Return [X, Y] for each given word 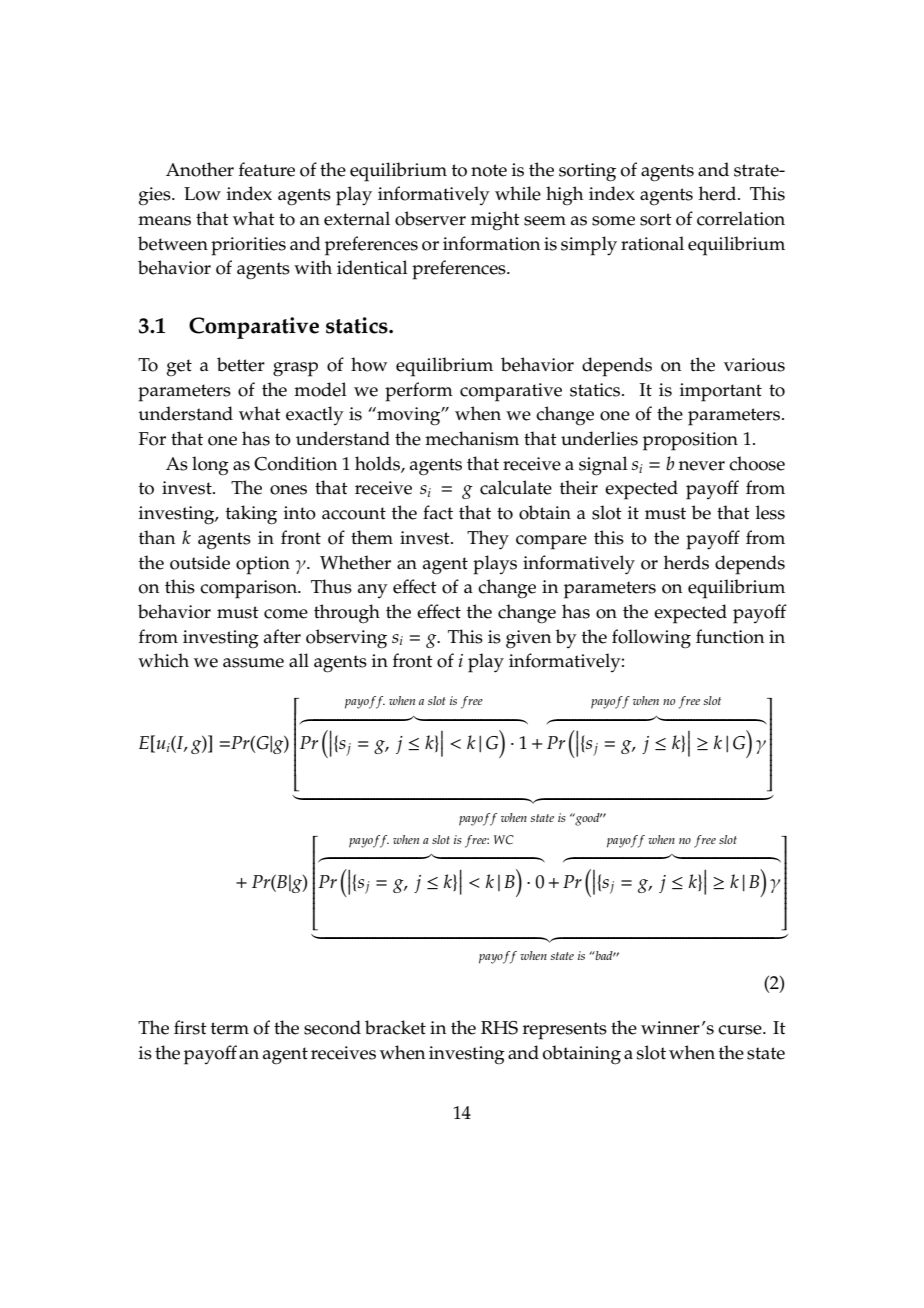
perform [419, 392]
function [730, 636]
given [528, 639]
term [230, 1028]
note [489, 170]
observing [346, 639]
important [721, 392]
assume [253, 663]
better [241, 364]
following [651, 639]
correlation [741, 218]
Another [200, 169]
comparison [250, 589]
